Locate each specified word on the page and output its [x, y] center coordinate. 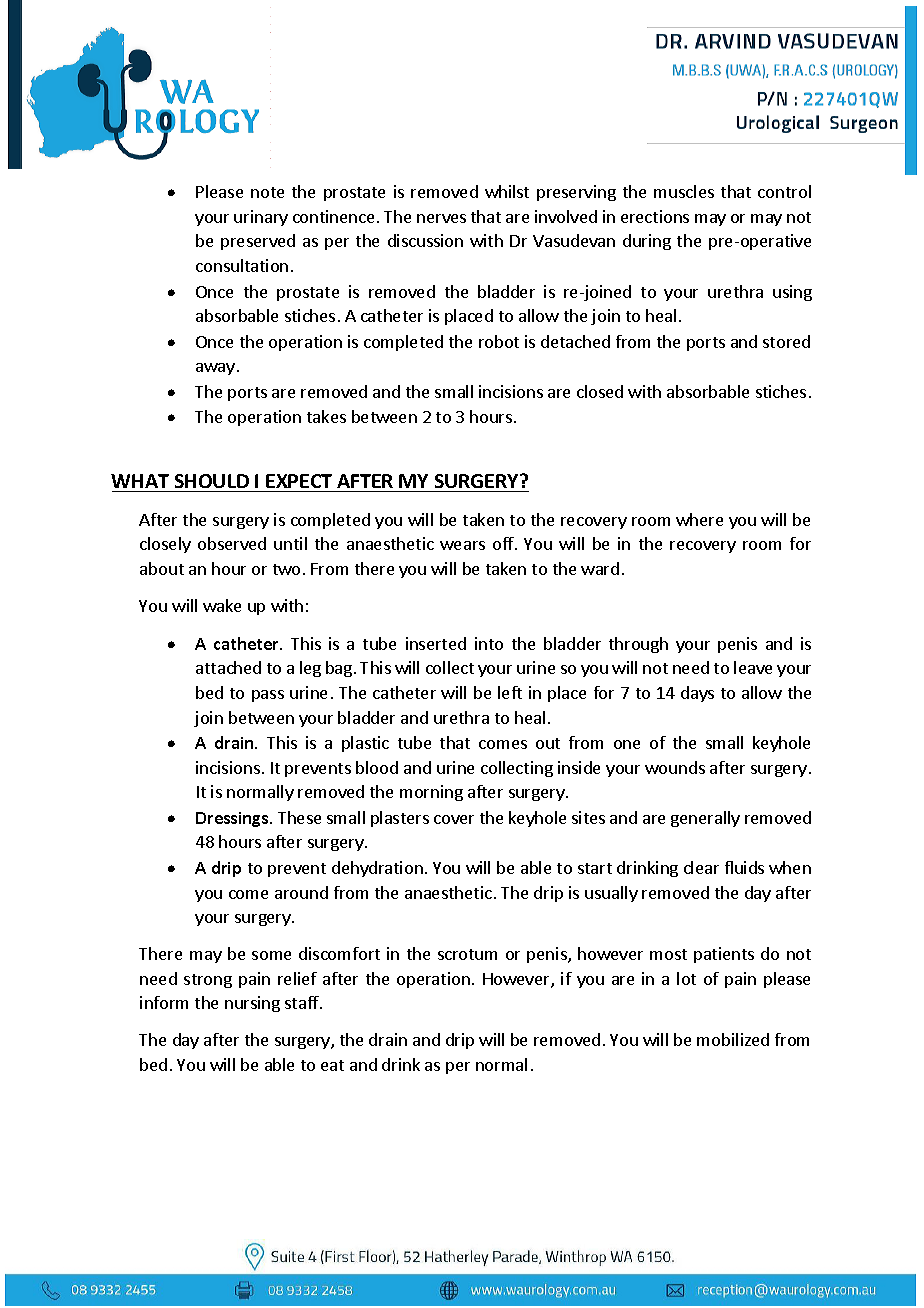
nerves [441, 218]
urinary [261, 218]
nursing [252, 1004]
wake [222, 605]
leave [753, 667]
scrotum [467, 954]
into [489, 643]
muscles [684, 191]
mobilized [733, 1039]
